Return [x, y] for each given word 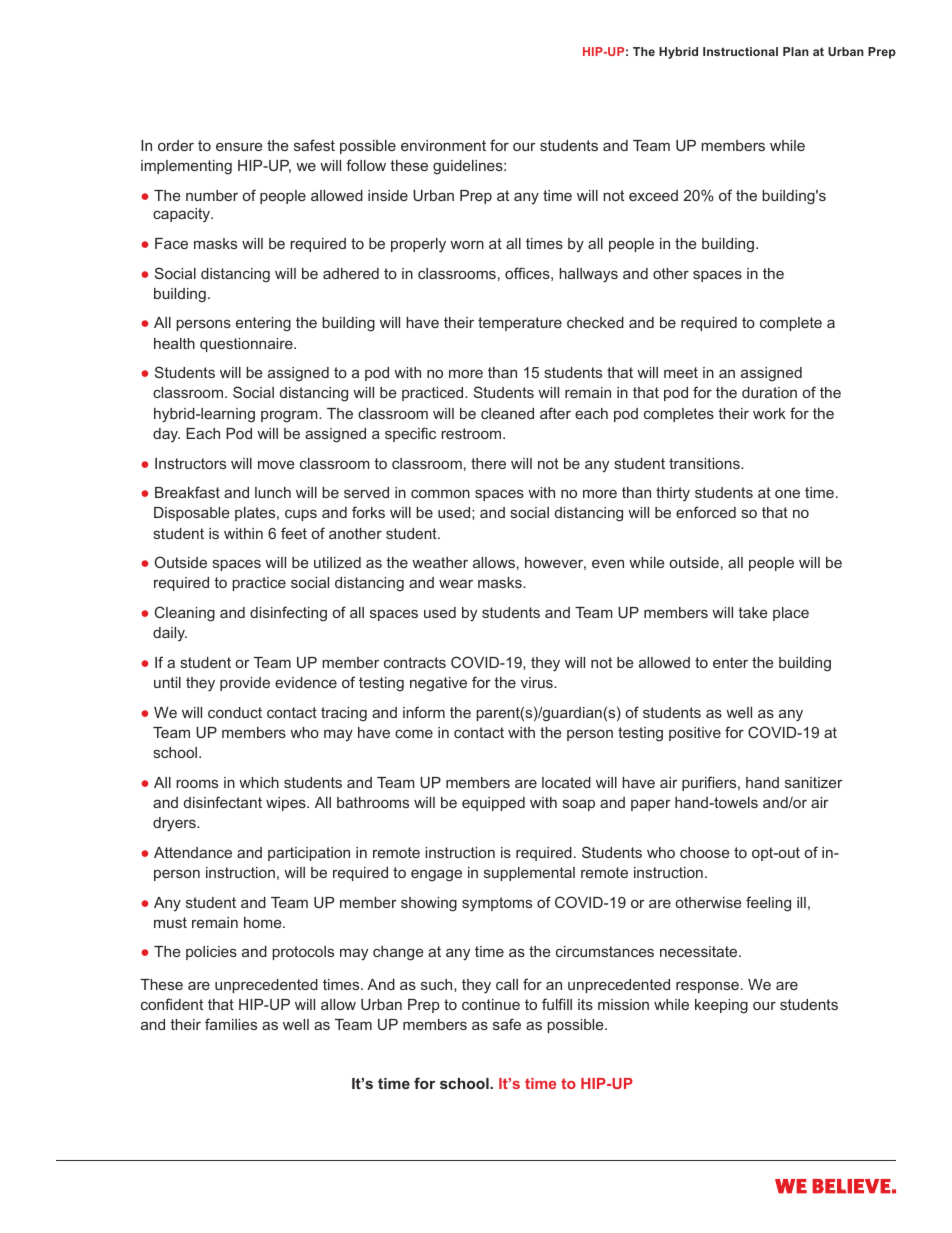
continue [491, 1004]
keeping [721, 1006]
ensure [239, 146]
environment [443, 145]
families [231, 1024]
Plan [796, 51]
